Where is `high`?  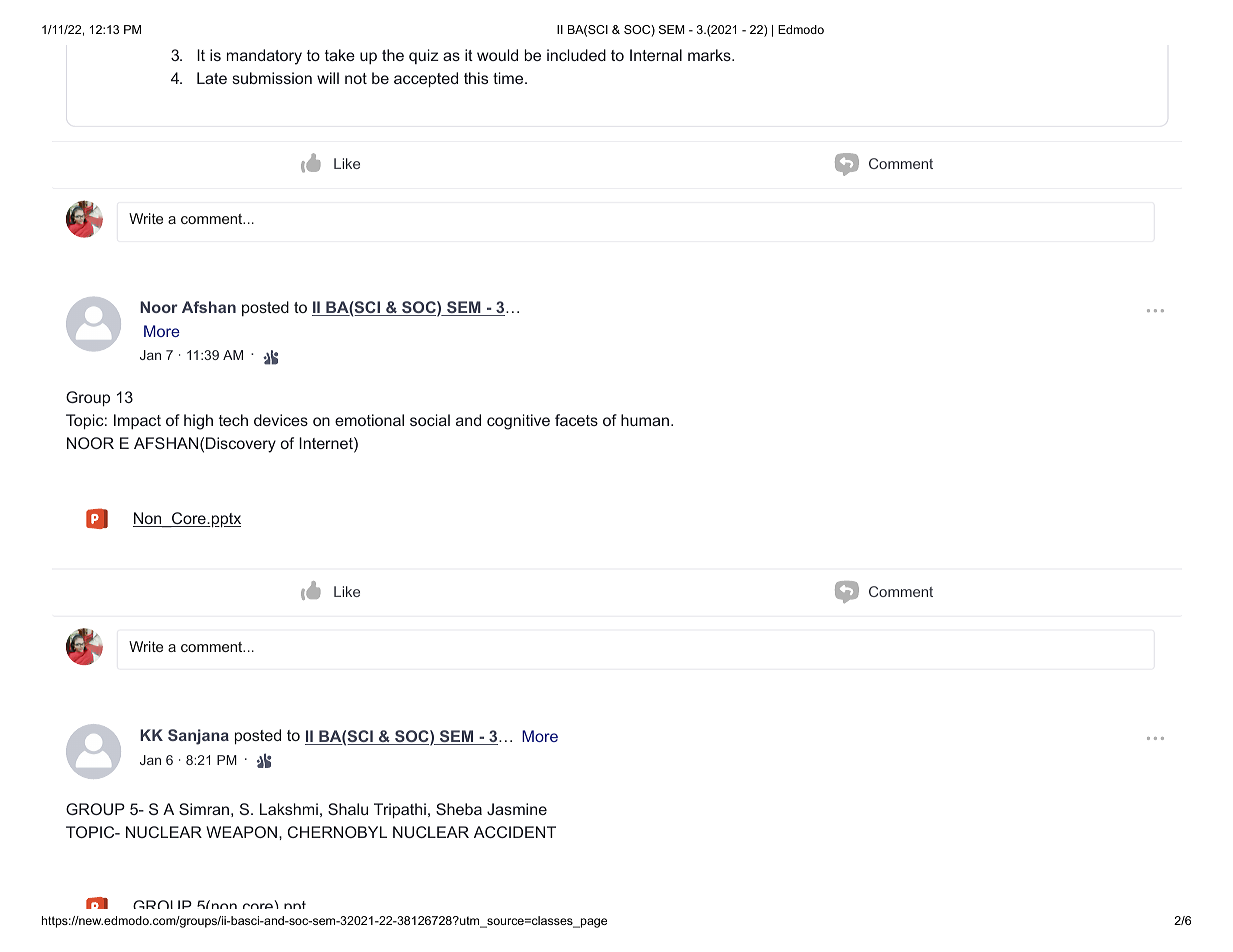 high is located at coordinates (198, 422).
